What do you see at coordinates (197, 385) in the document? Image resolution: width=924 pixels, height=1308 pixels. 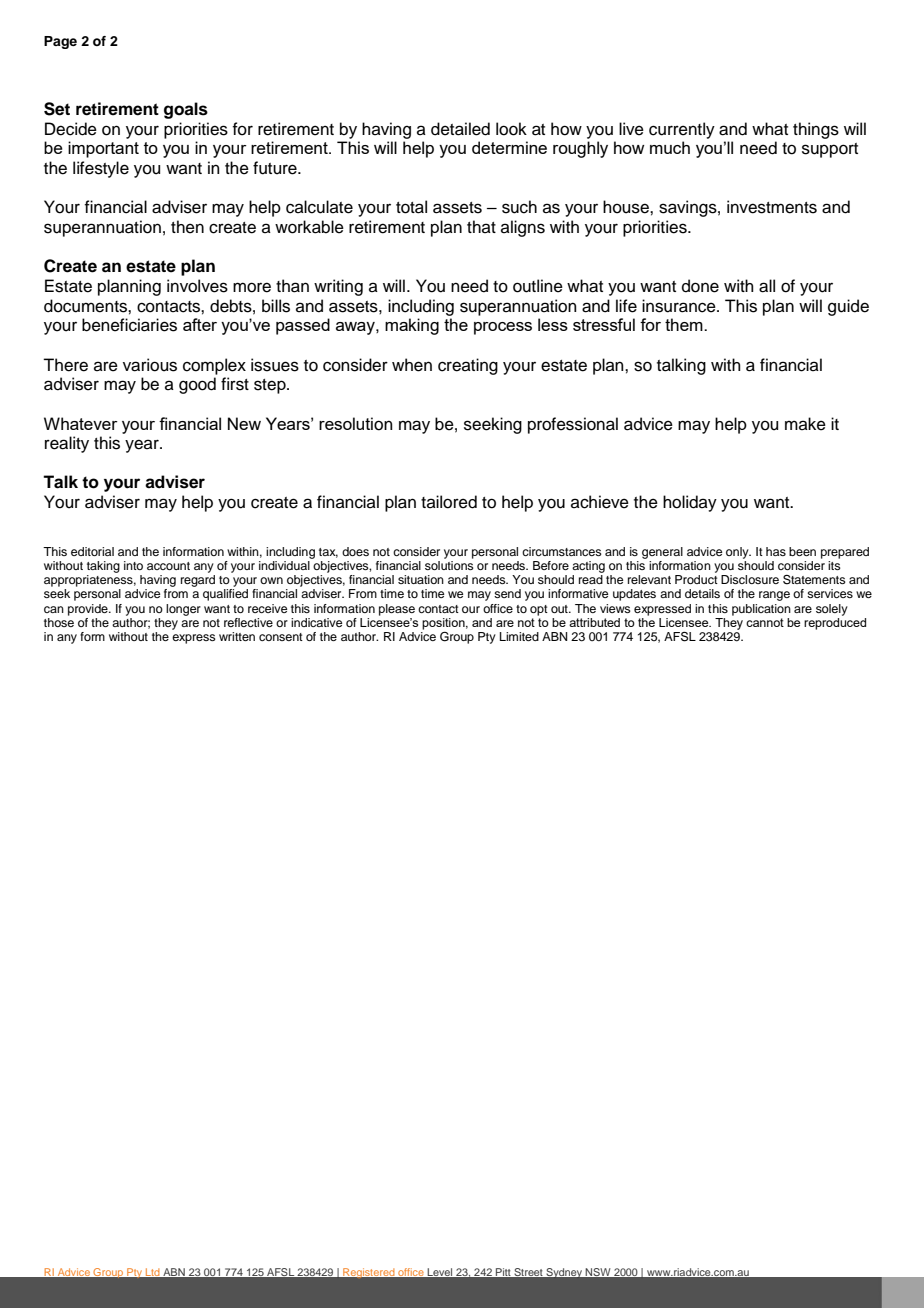 I see `good` at bounding box center [197, 385].
